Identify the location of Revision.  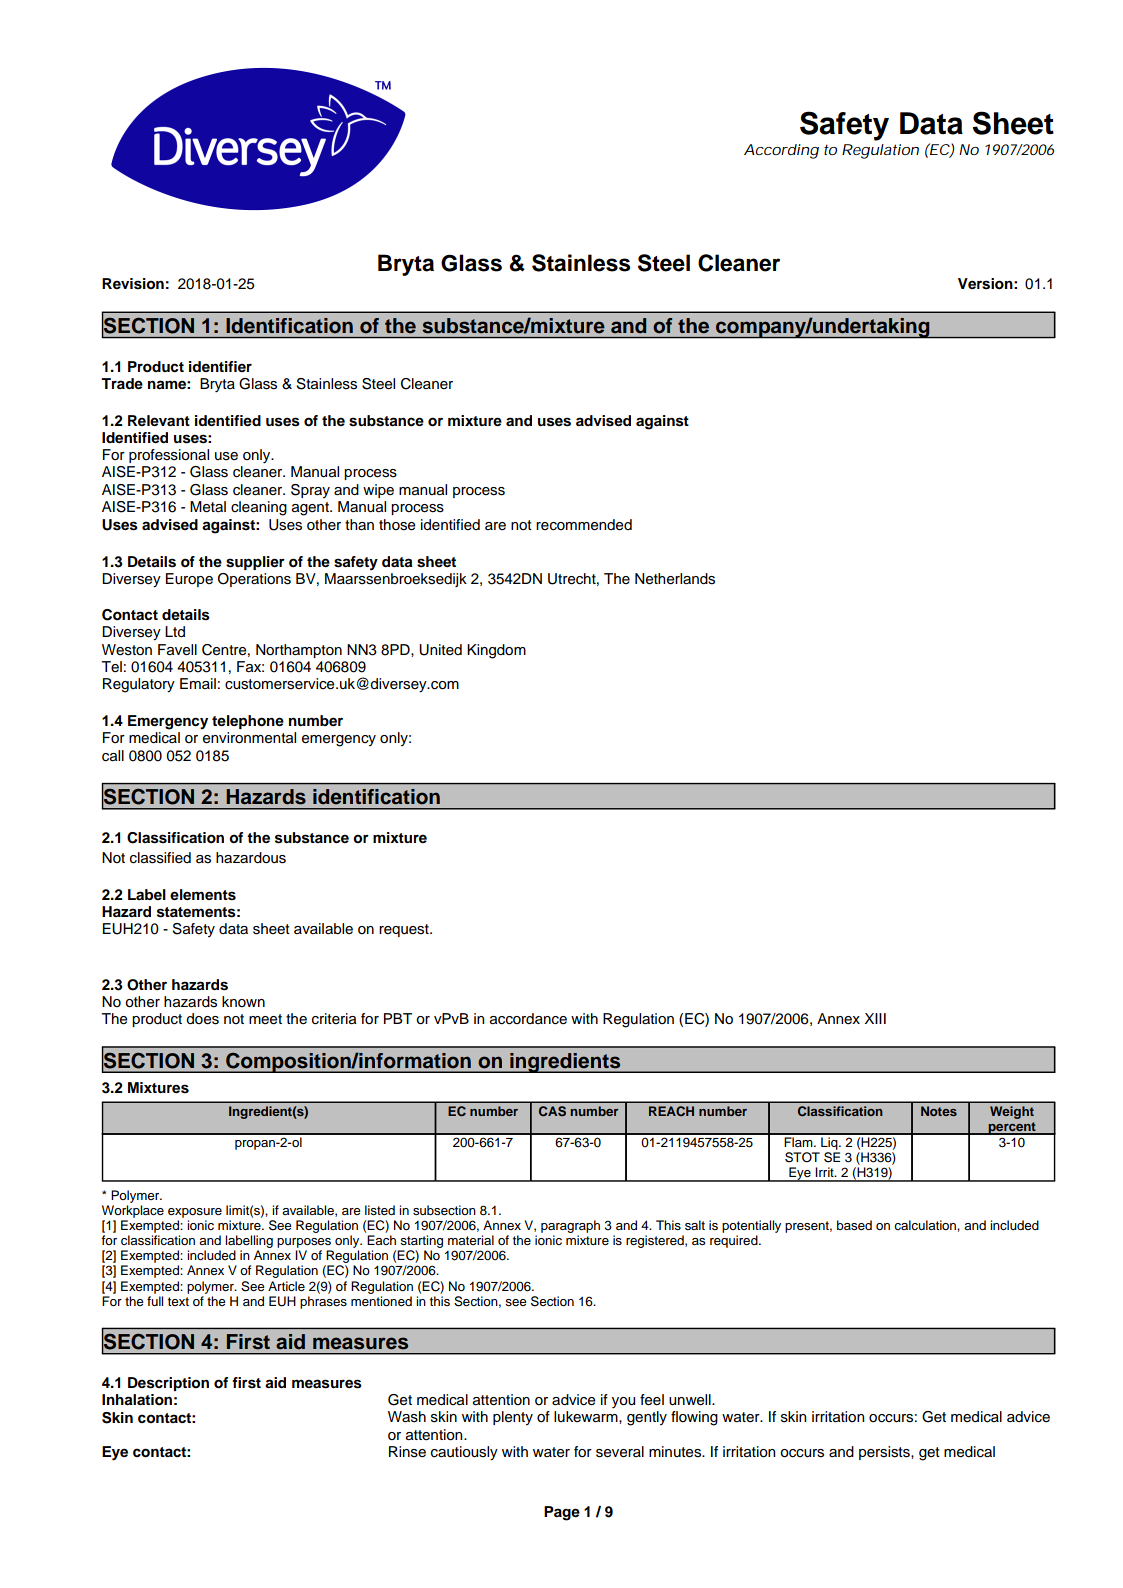
(133, 284).
